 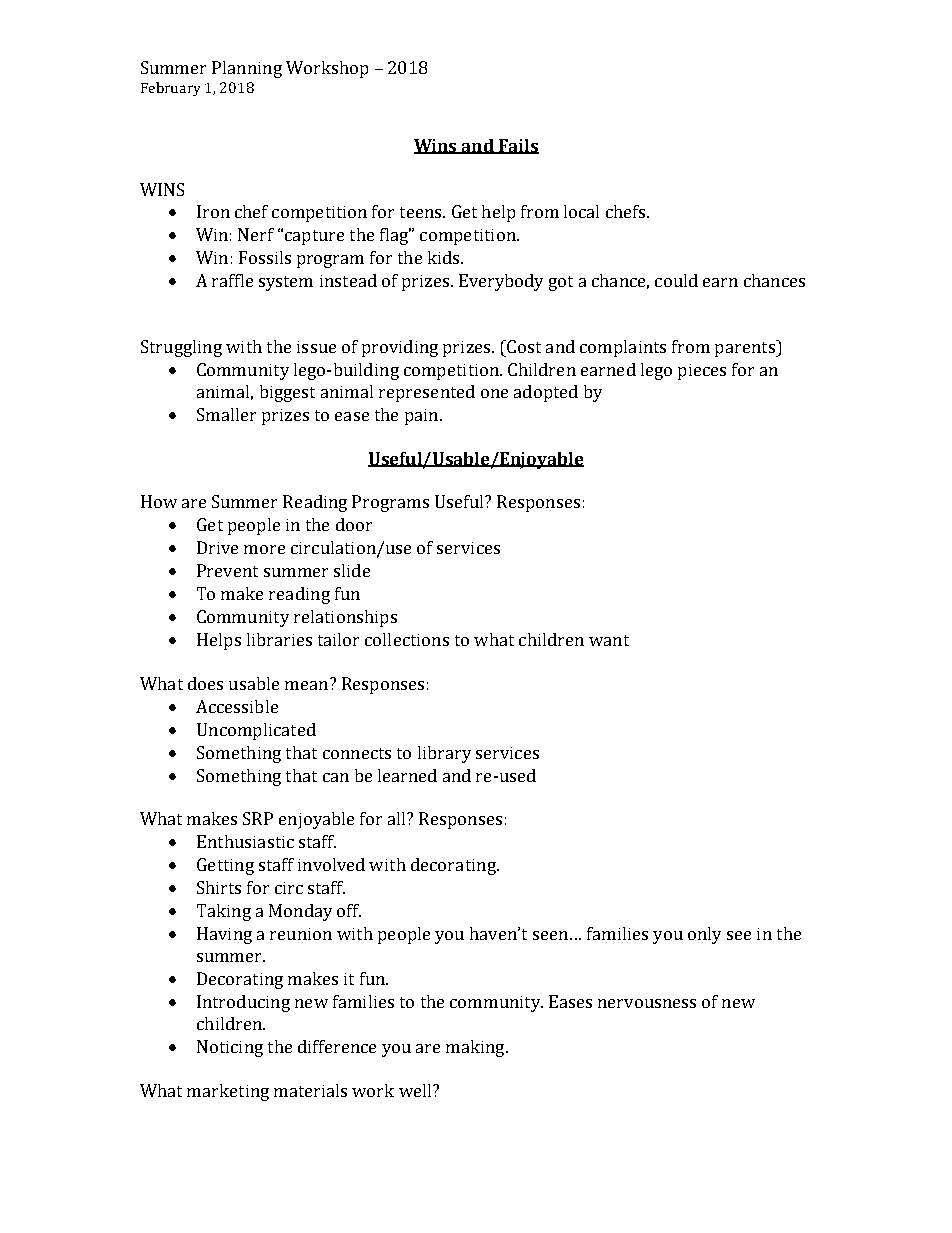 What do you see at coordinates (476, 1048) in the document?
I see `making` at bounding box center [476, 1048].
